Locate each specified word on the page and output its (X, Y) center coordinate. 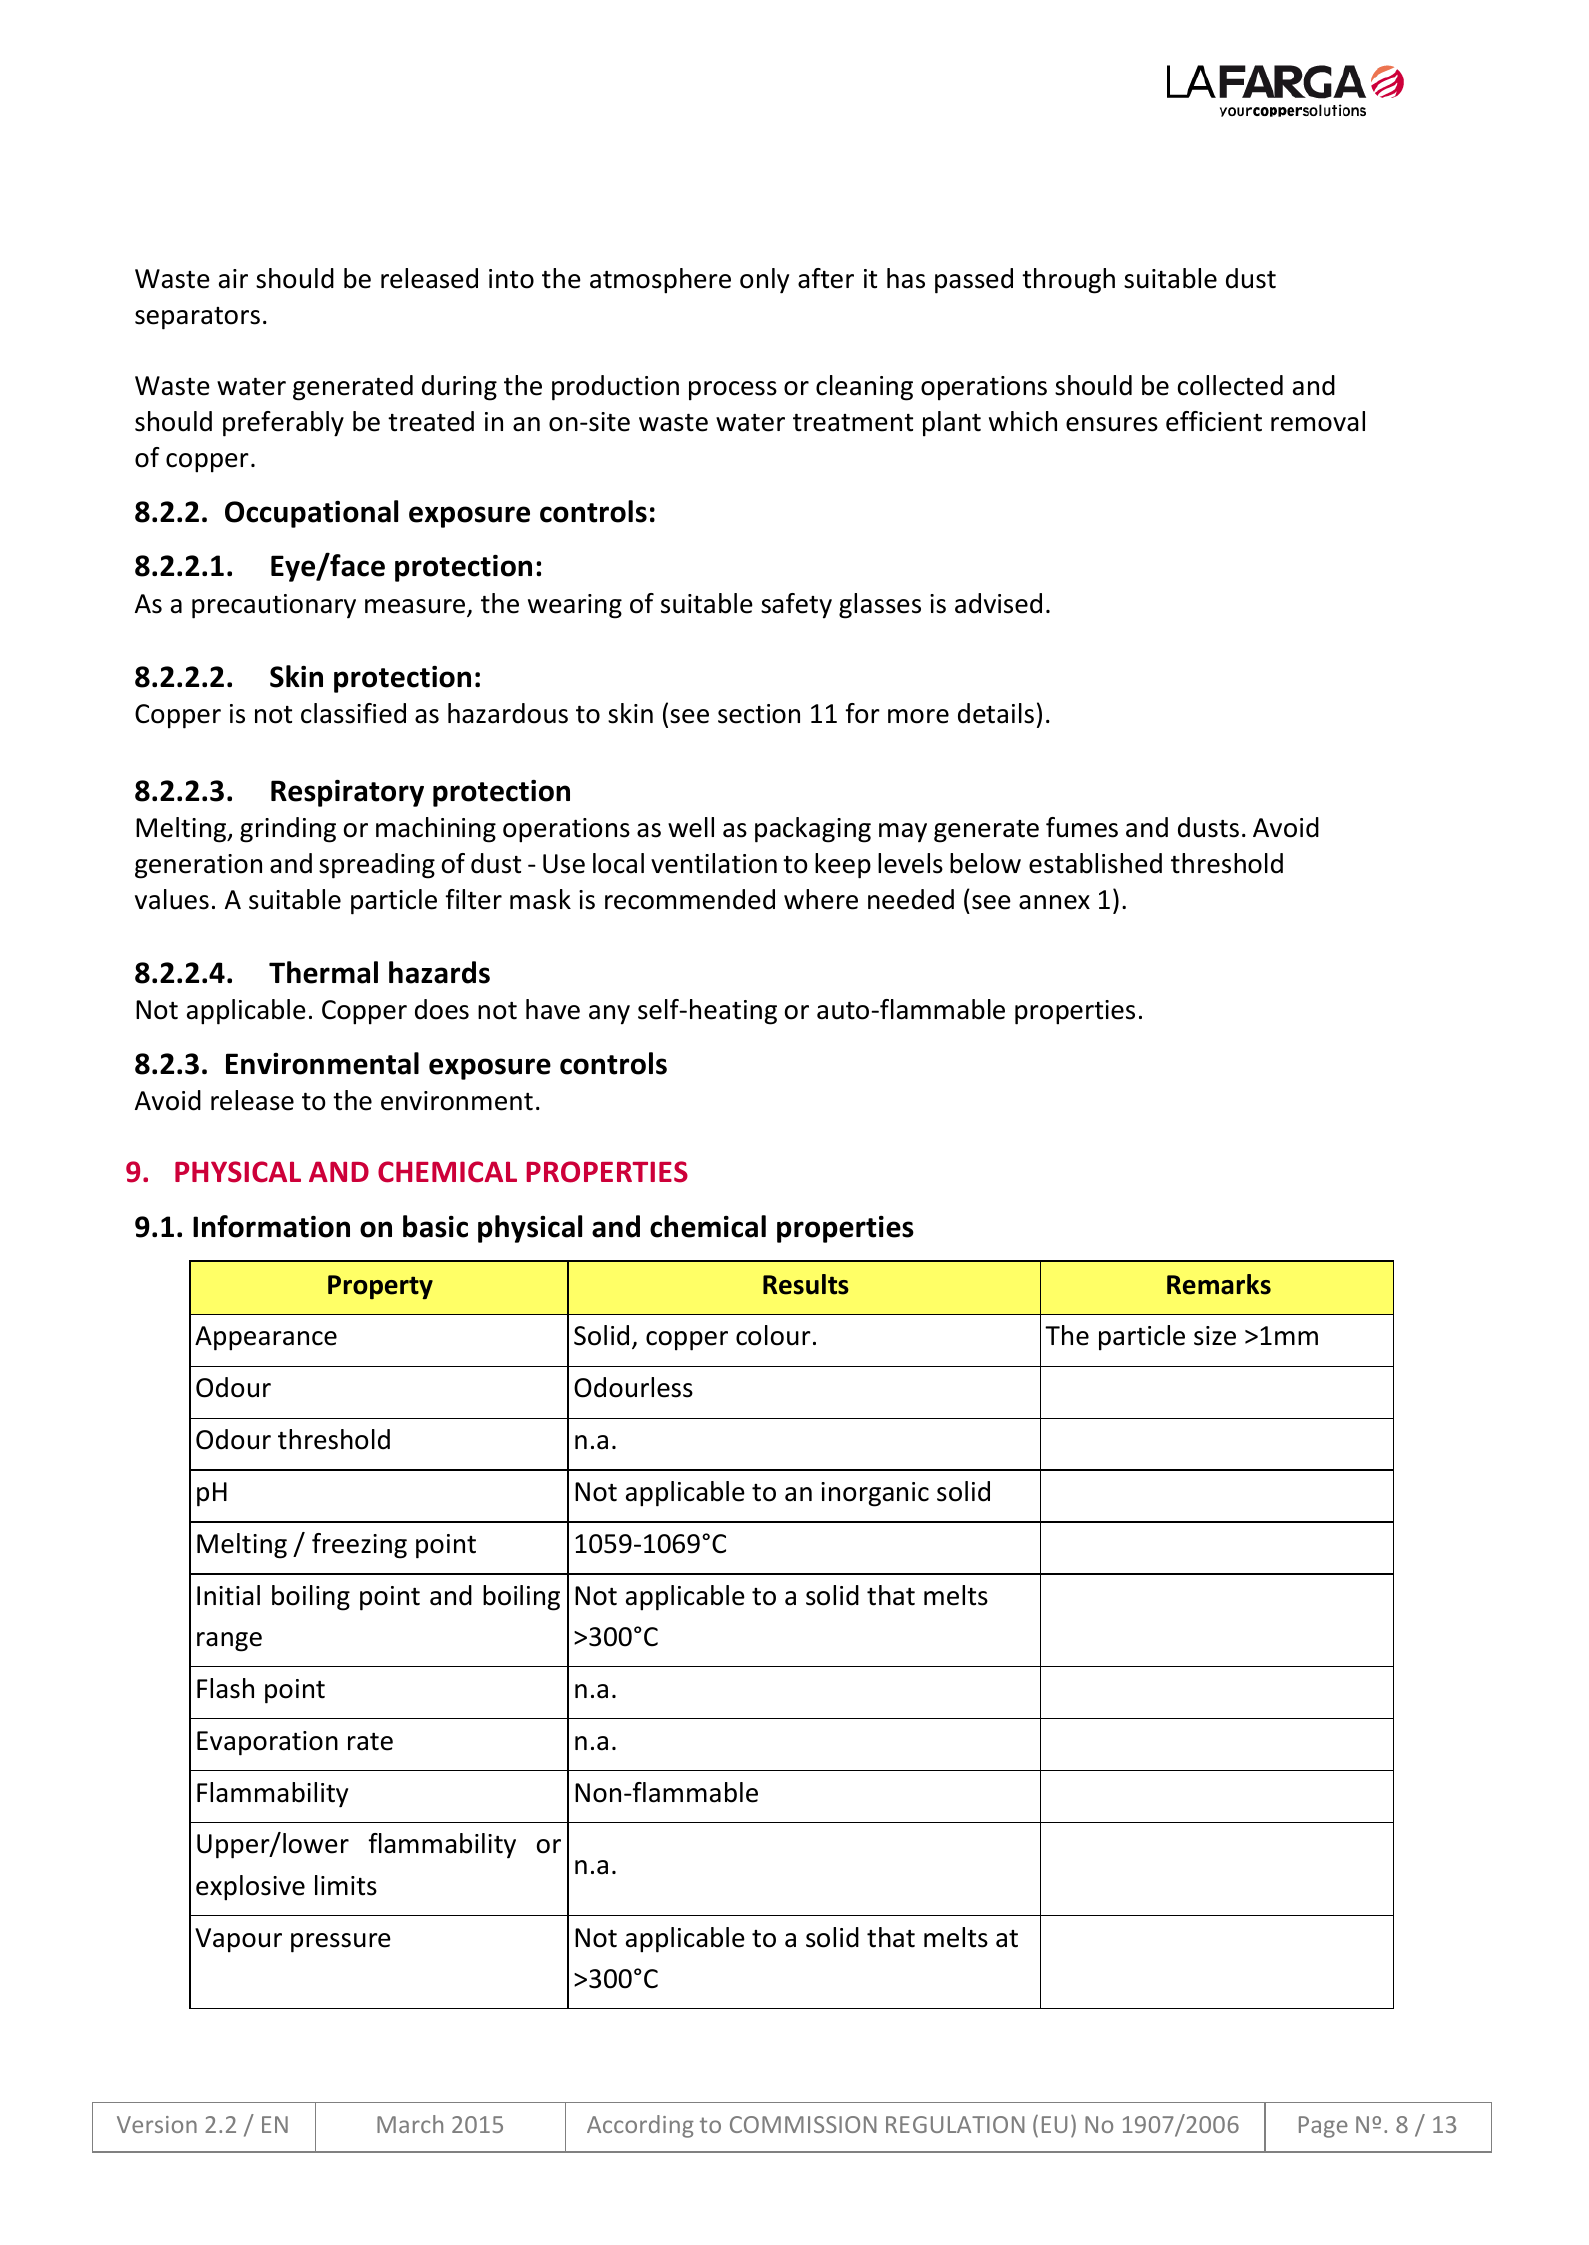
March (410, 2124)
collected (1230, 385)
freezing (359, 1546)
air (233, 279)
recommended (690, 899)
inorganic (875, 1494)
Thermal (323, 972)
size (1215, 1336)
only (764, 281)
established (1095, 863)
